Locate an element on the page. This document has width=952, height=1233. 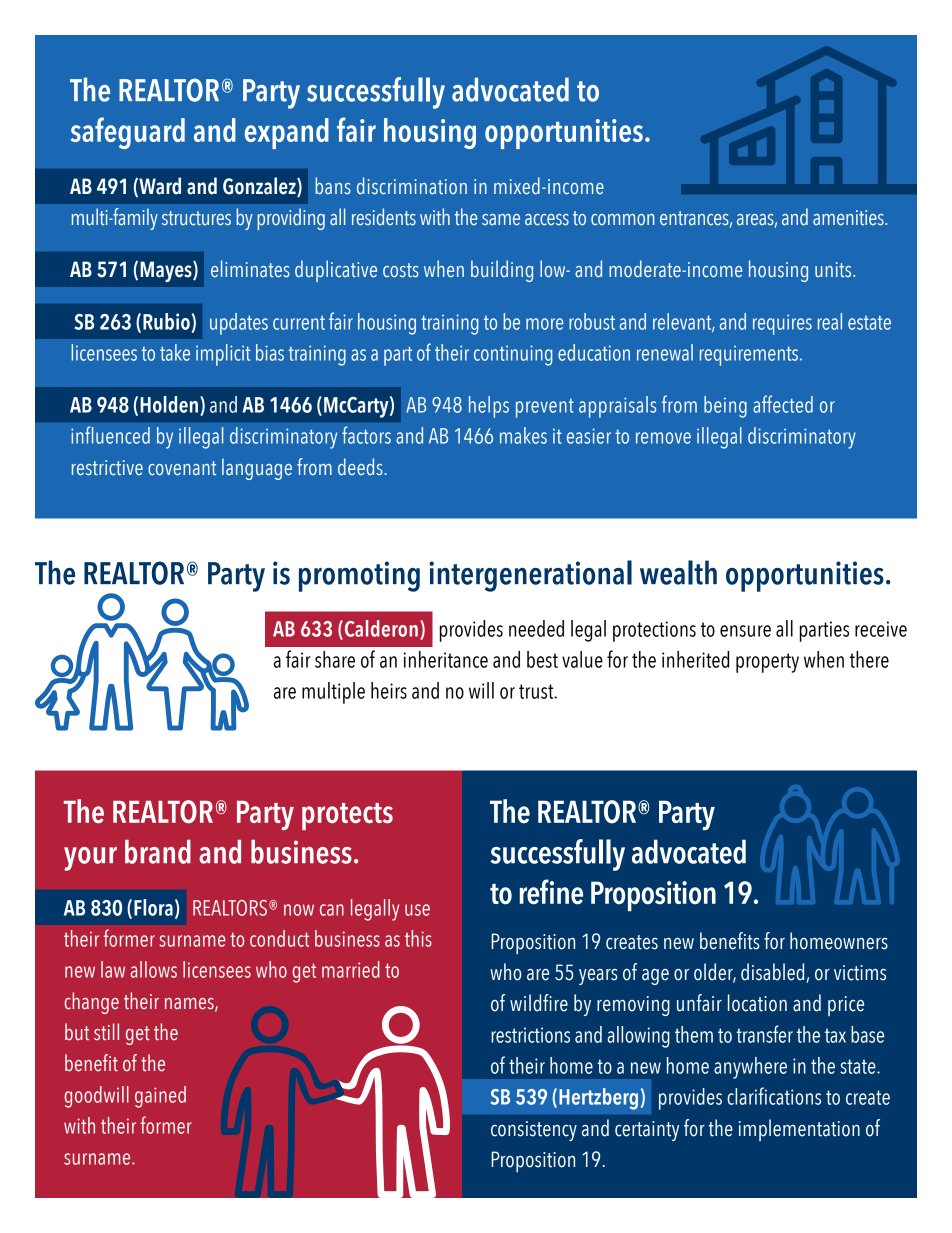
safeguard is located at coordinates (128, 133).
